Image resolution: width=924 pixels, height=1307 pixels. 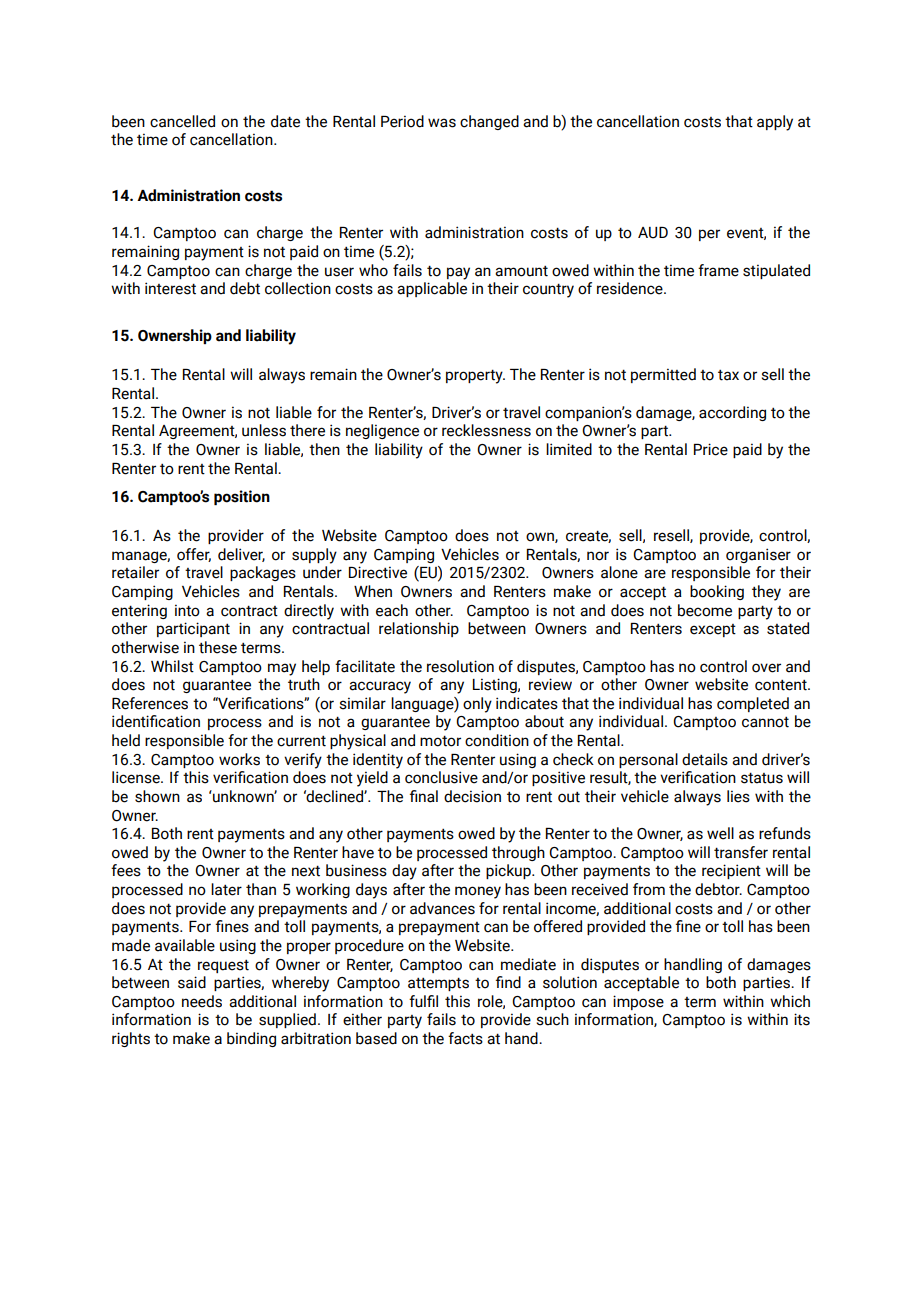 I want to click on which, so click(x=790, y=1001).
